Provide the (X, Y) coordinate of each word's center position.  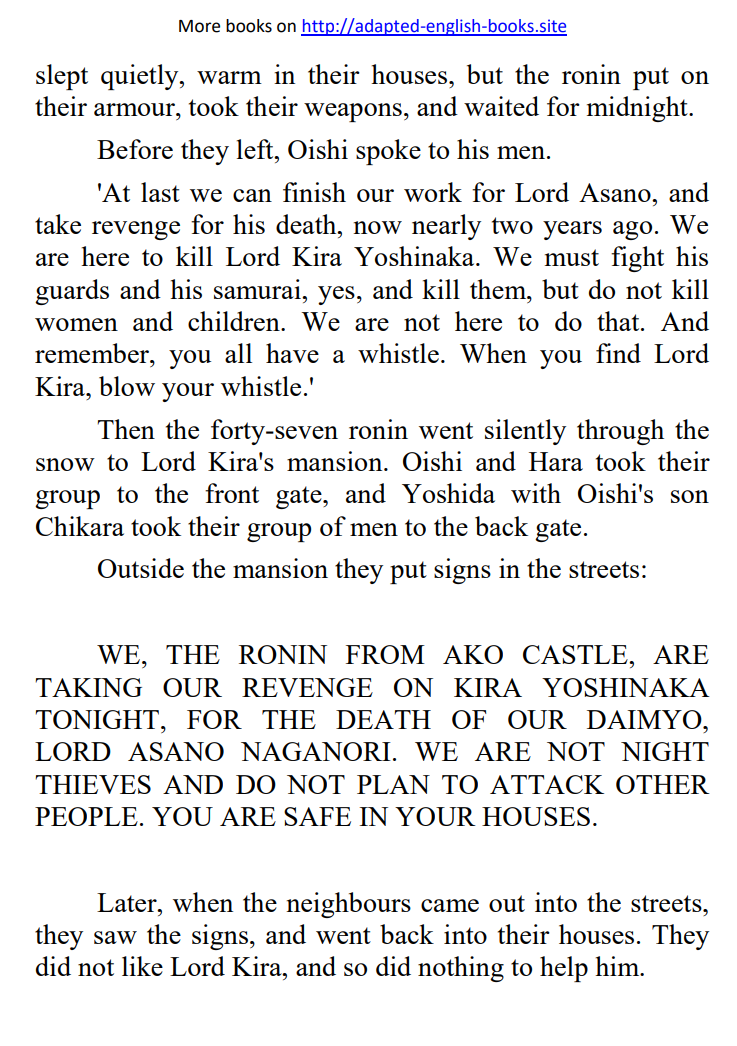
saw (115, 937)
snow (65, 464)
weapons (353, 112)
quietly (141, 77)
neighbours (348, 905)
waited (501, 106)
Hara (556, 461)
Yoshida (448, 493)
